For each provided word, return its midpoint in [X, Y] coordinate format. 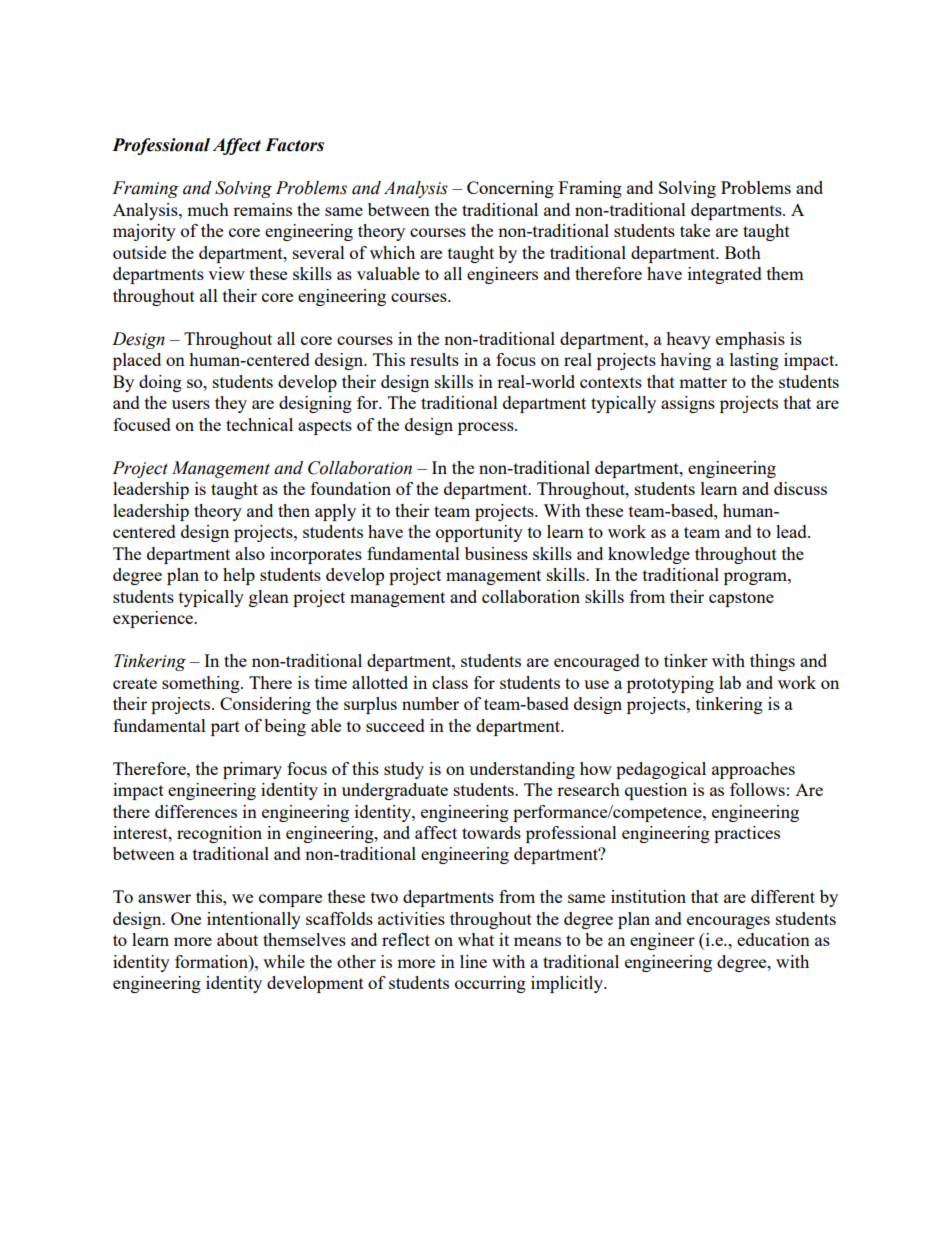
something [202, 684]
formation [212, 961]
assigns [688, 404]
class [450, 682]
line [473, 961]
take [695, 230]
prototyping [670, 684]
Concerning [510, 189]
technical [259, 424]
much [208, 209]
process [487, 428]
